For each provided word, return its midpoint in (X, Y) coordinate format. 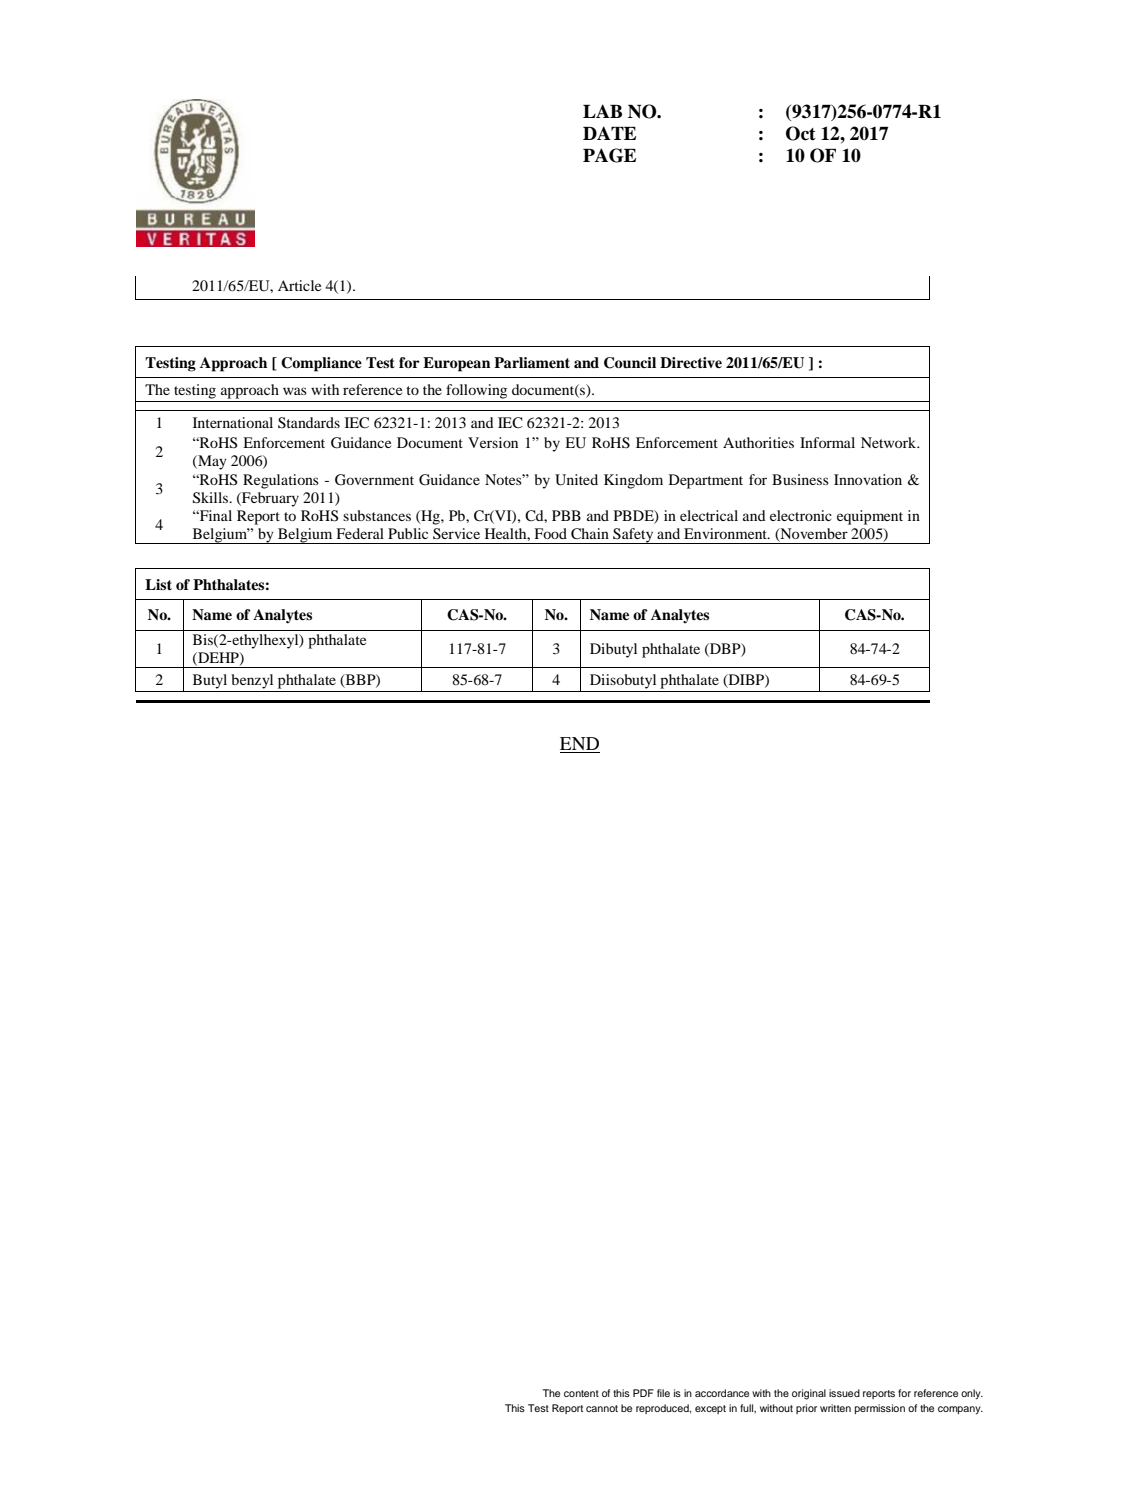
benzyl (252, 681)
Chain (590, 533)
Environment (727, 533)
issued (844, 1393)
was (295, 391)
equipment (870, 517)
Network (890, 442)
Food (550, 533)
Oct (801, 133)
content (581, 1393)
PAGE (609, 155)
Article (299, 285)
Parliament (532, 362)
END (580, 745)
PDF (643, 1393)
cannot (602, 1408)
